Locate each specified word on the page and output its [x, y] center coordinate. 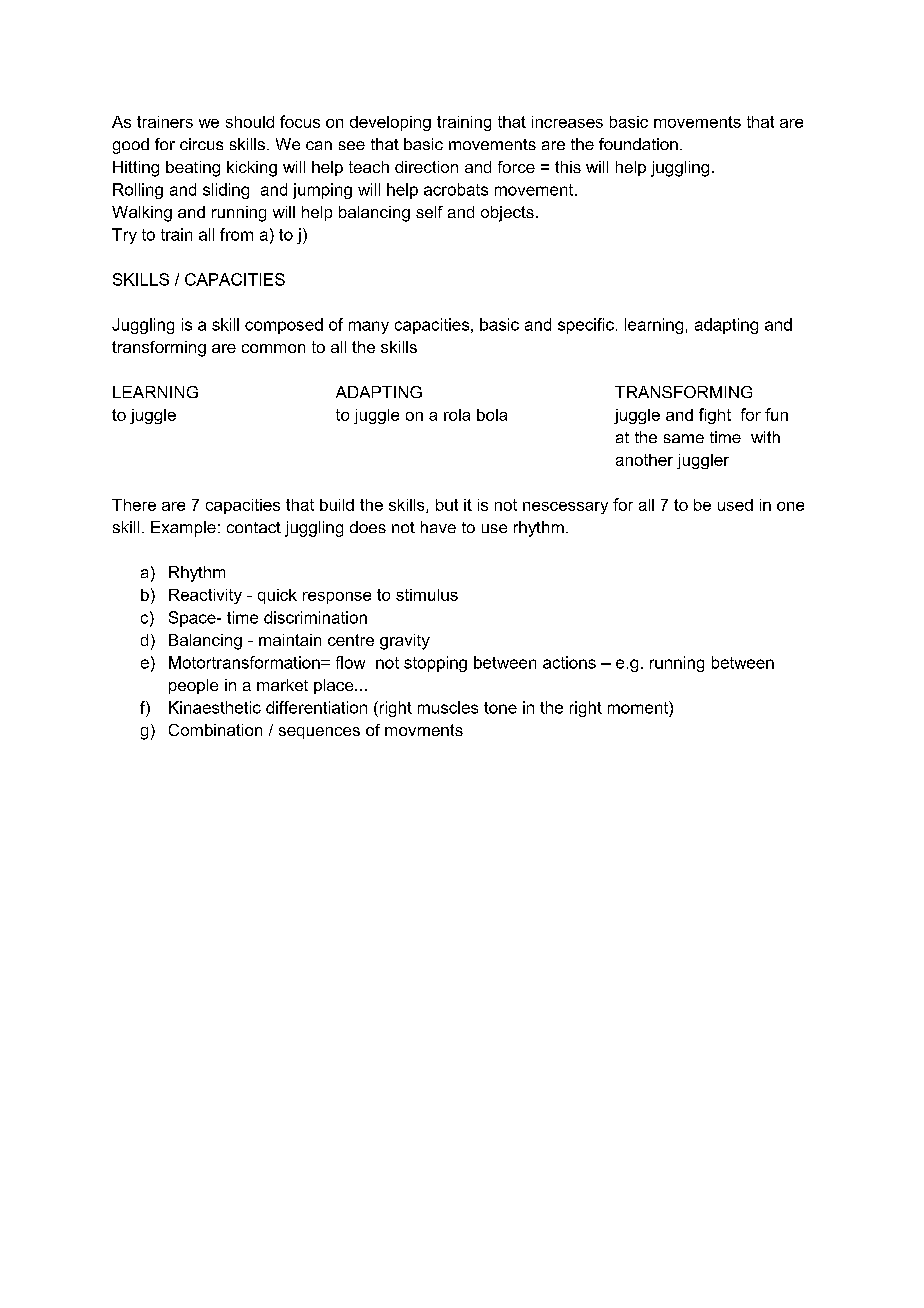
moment [639, 707]
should [250, 122]
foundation [638, 144]
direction [426, 167]
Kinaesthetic [215, 707]
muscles [448, 707]
